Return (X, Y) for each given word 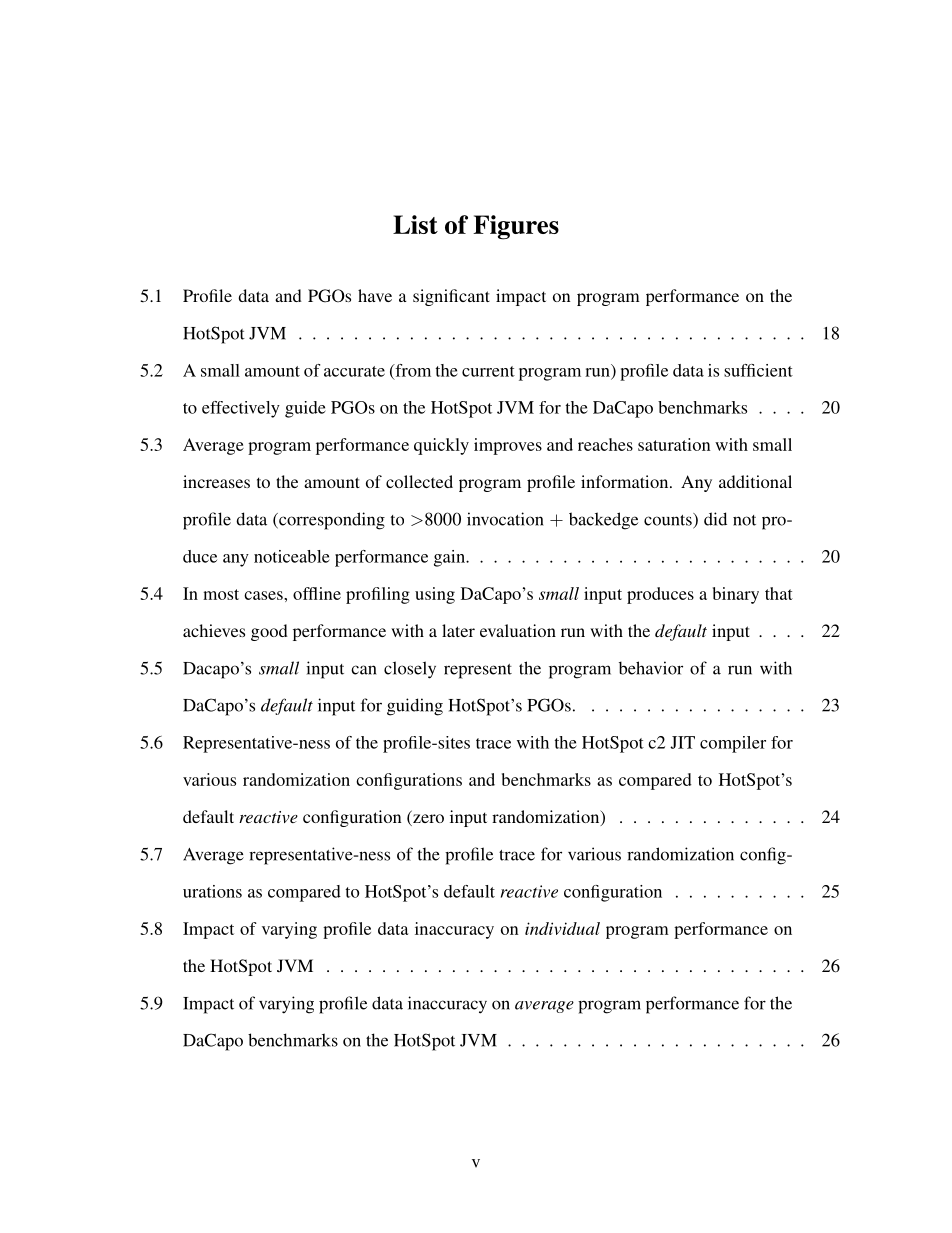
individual (562, 928)
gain (450, 558)
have (375, 295)
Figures (516, 227)
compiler (733, 744)
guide (305, 409)
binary (736, 595)
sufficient (758, 370)
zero (427, 820)
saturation (674, 444)
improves (508, 446)
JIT (682, 742)
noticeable (292, 556)
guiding (415, 707)
